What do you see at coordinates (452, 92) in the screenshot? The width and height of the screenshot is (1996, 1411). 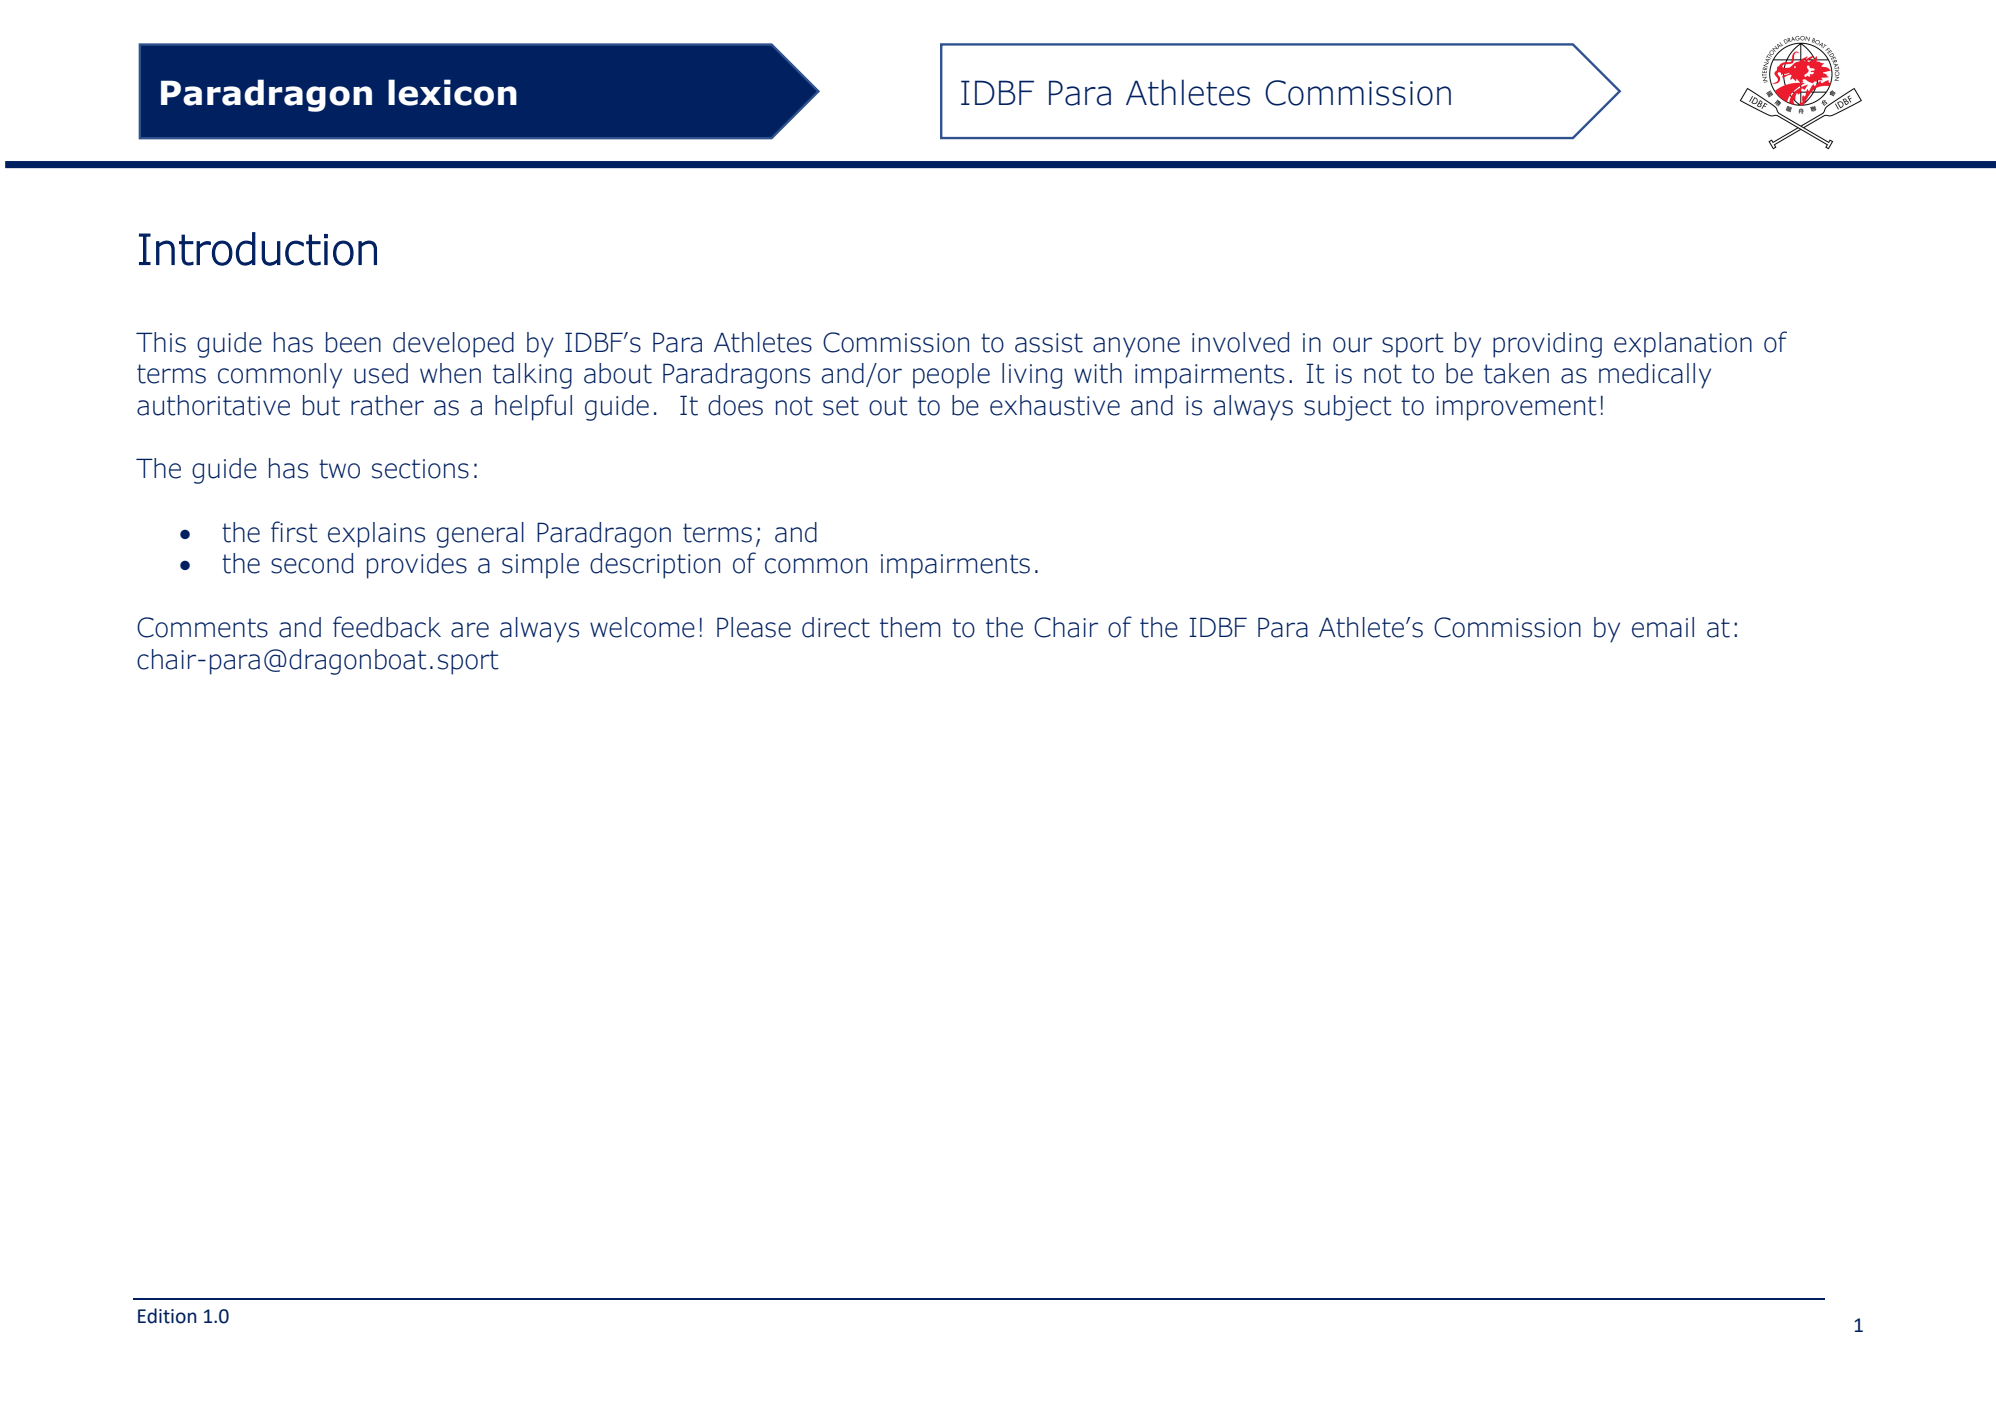 I see `lexicon` at bounding box center [452, 92].
